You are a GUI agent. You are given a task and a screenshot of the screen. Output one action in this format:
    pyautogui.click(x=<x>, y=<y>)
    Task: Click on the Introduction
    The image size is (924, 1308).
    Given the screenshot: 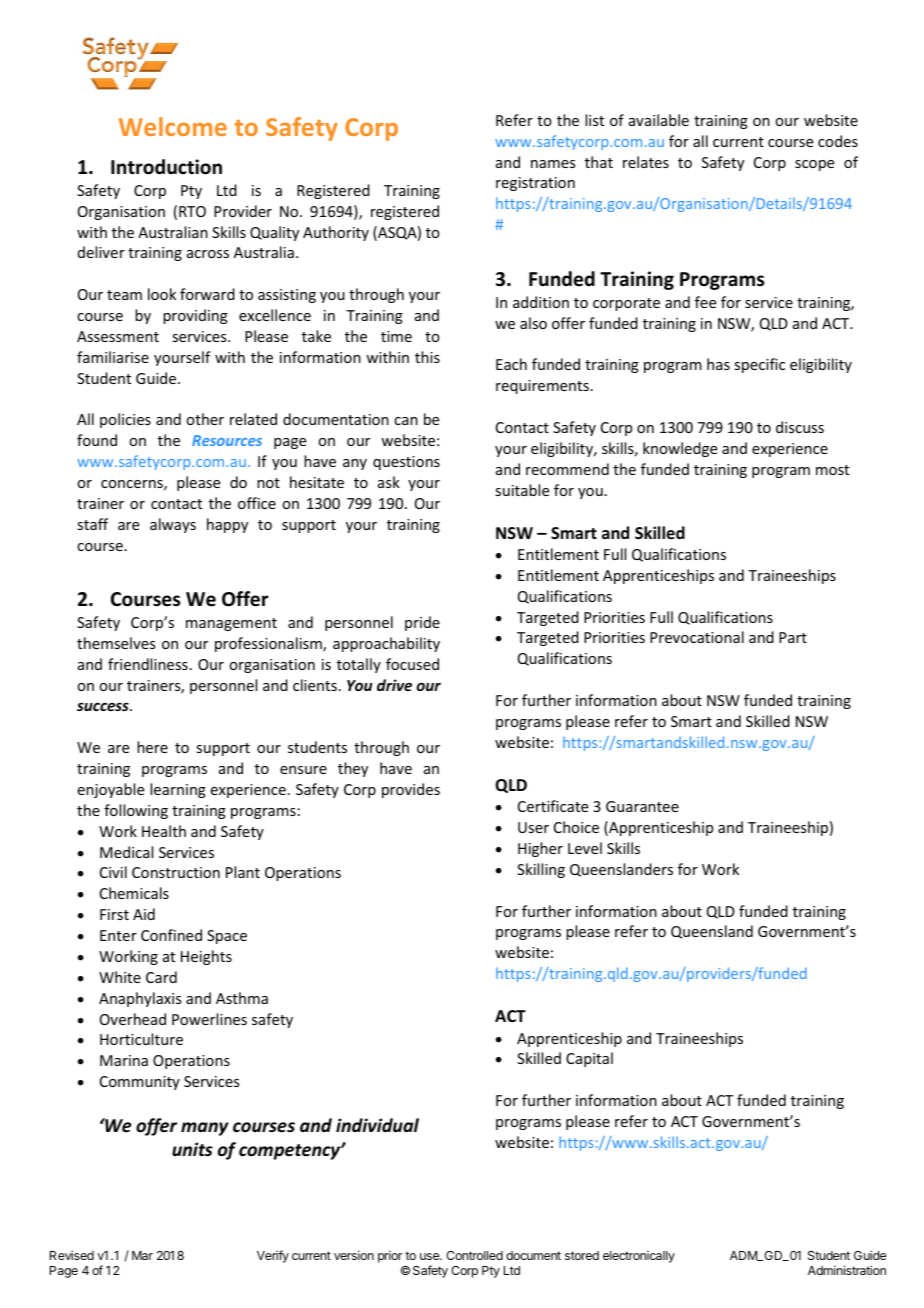 What is the action you would take?
    pyautogui.click(x=166, y=167)
